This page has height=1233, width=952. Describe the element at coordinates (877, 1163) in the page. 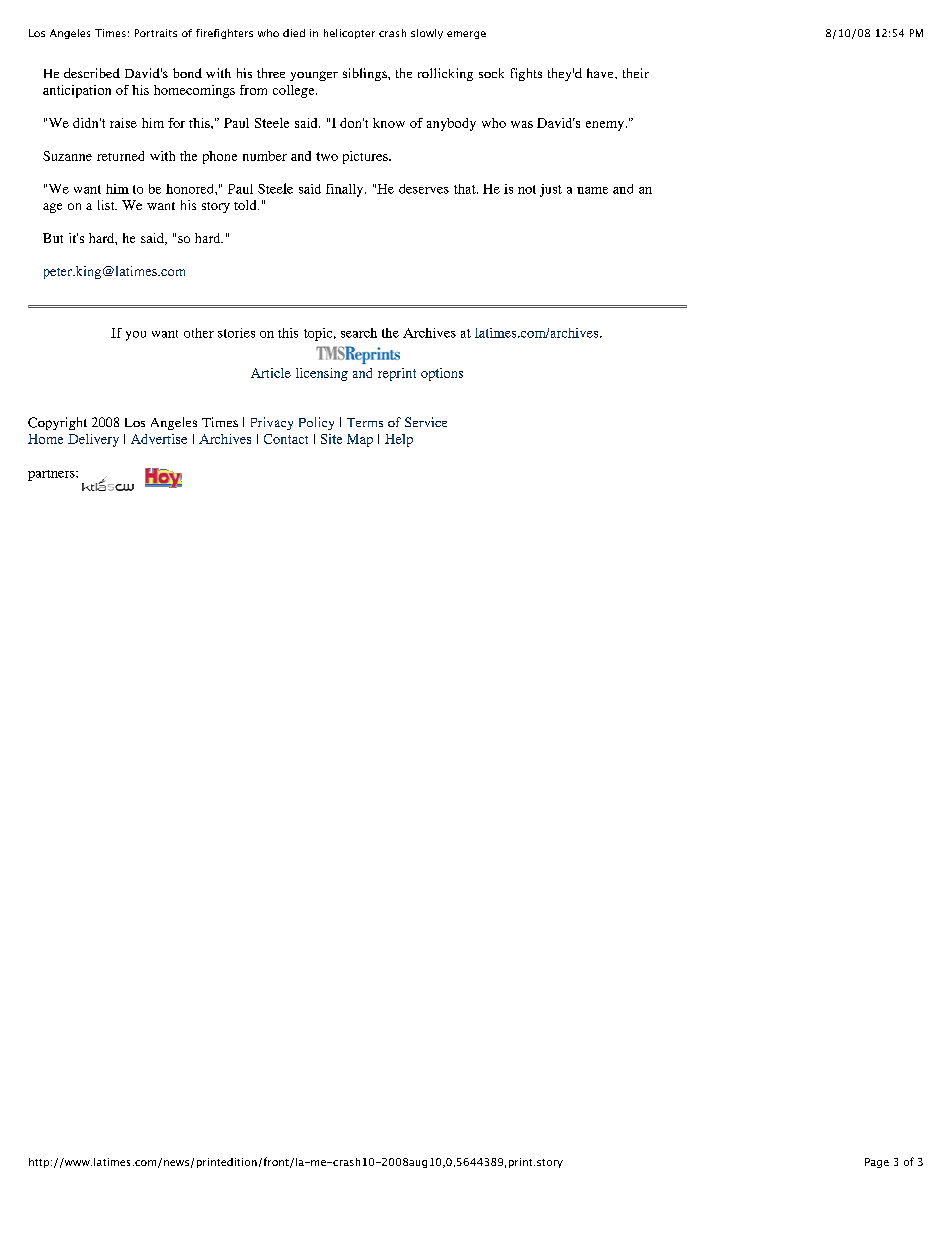

I see `Page` at that location.
